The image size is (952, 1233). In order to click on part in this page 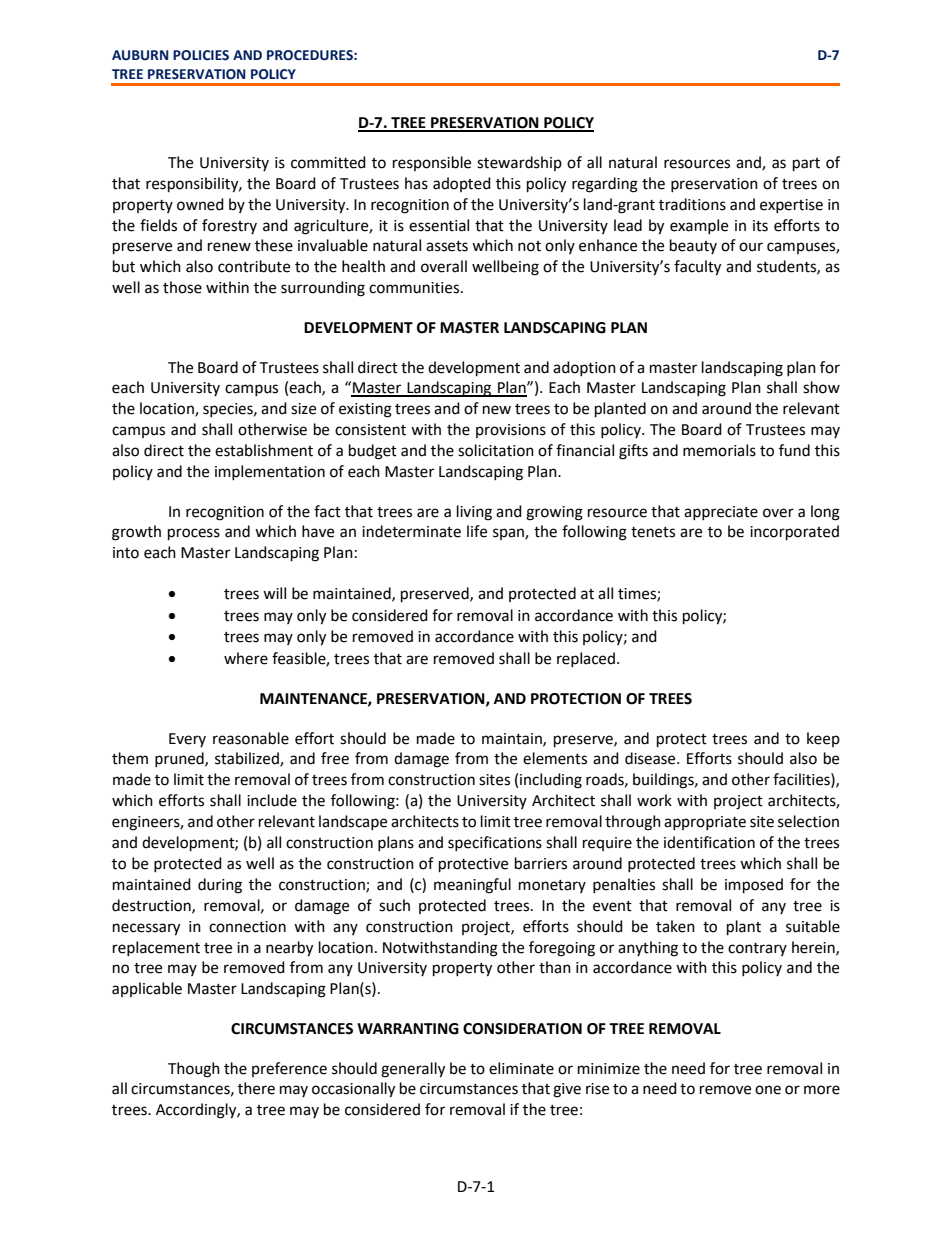, I will do `click(806, 165)`.
